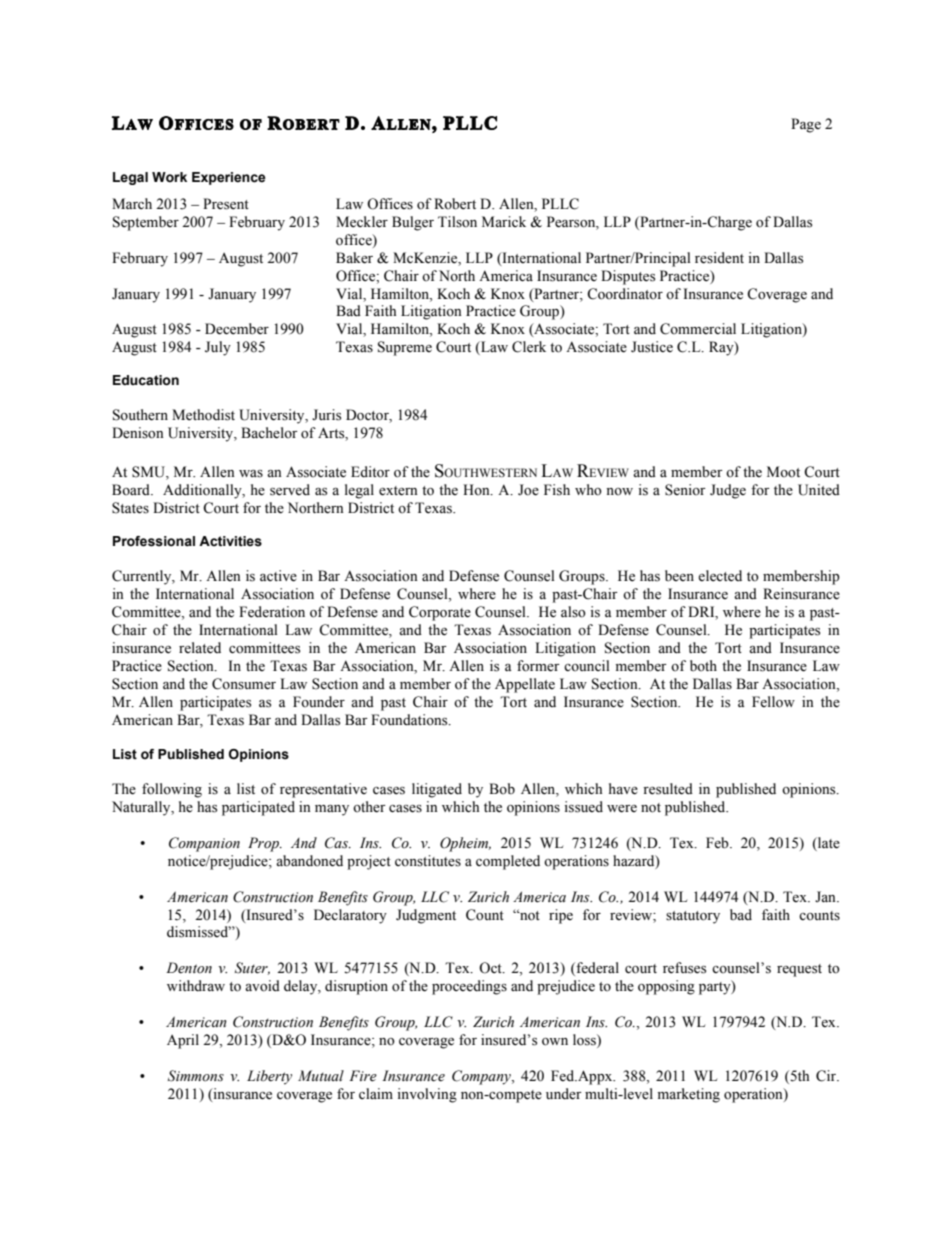 The image size is (952, 1233). I want to click on Baker, so click(354, 258).
